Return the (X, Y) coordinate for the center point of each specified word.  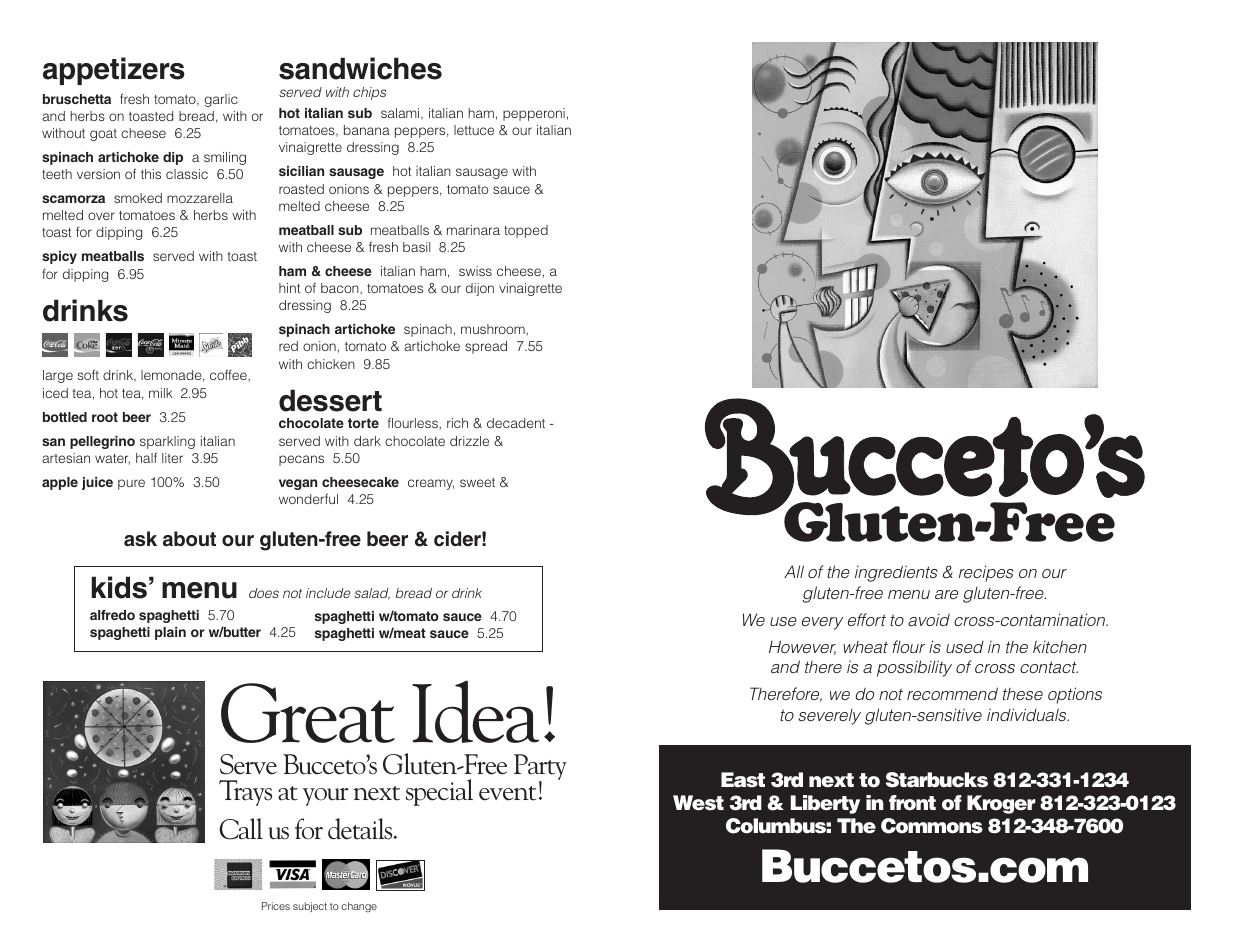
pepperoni (534, 114)
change (359, 907)
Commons (932, 826)
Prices (276, 906)
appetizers (114, 71)
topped (526, 231)
